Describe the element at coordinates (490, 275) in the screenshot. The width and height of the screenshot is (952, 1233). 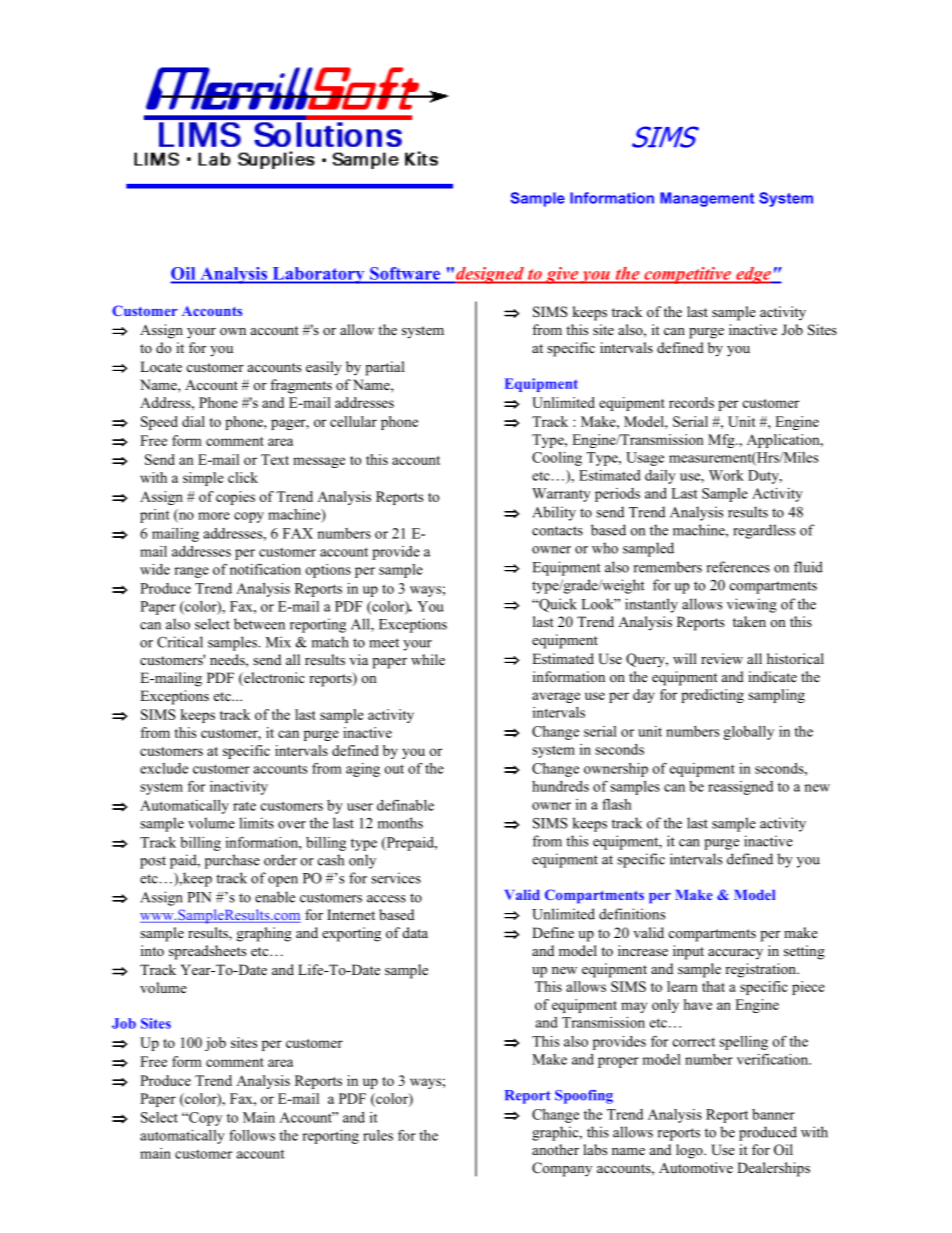
I see `designed` at that location.
